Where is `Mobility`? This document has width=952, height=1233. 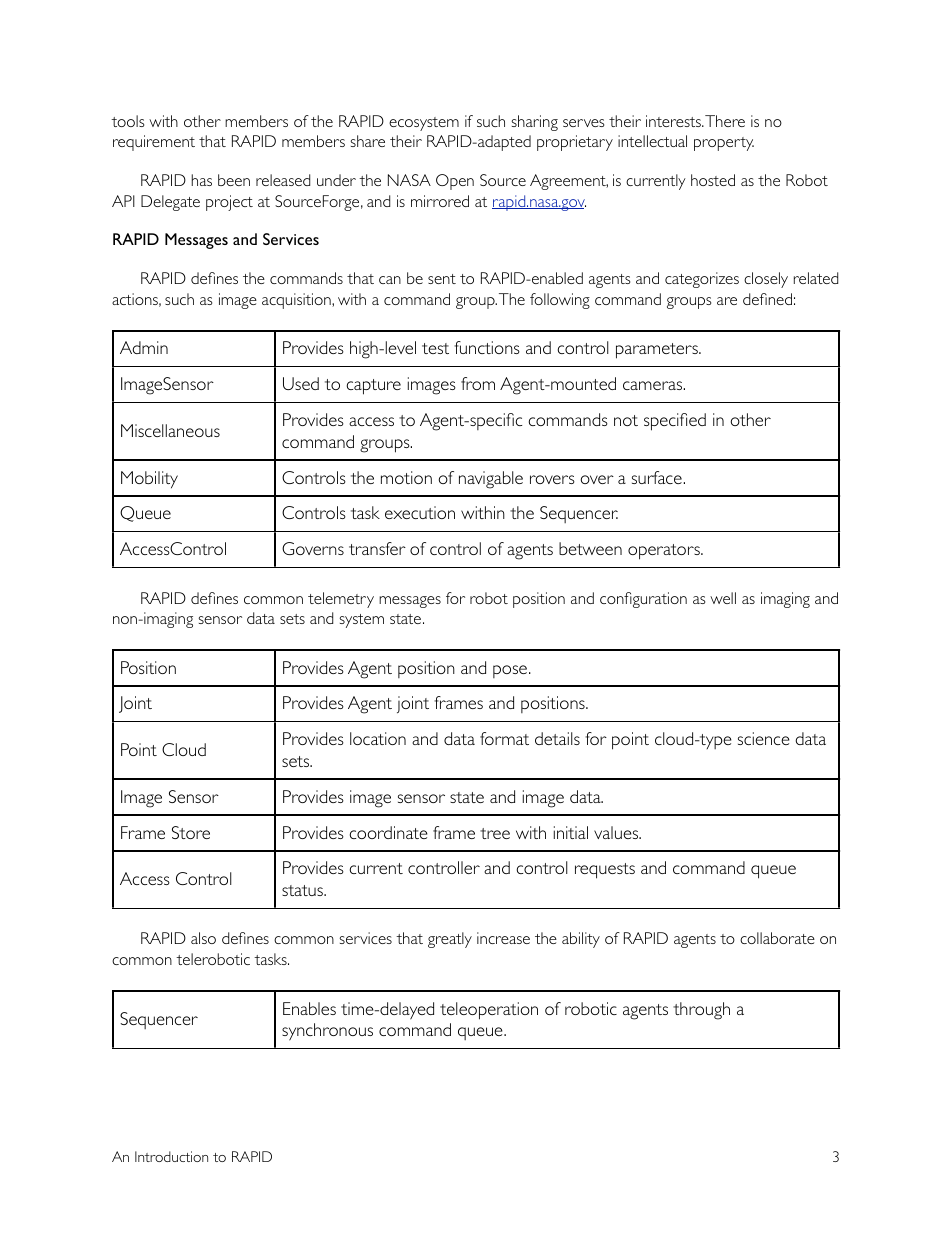 Mobility is located at coordinates (149, 480).
